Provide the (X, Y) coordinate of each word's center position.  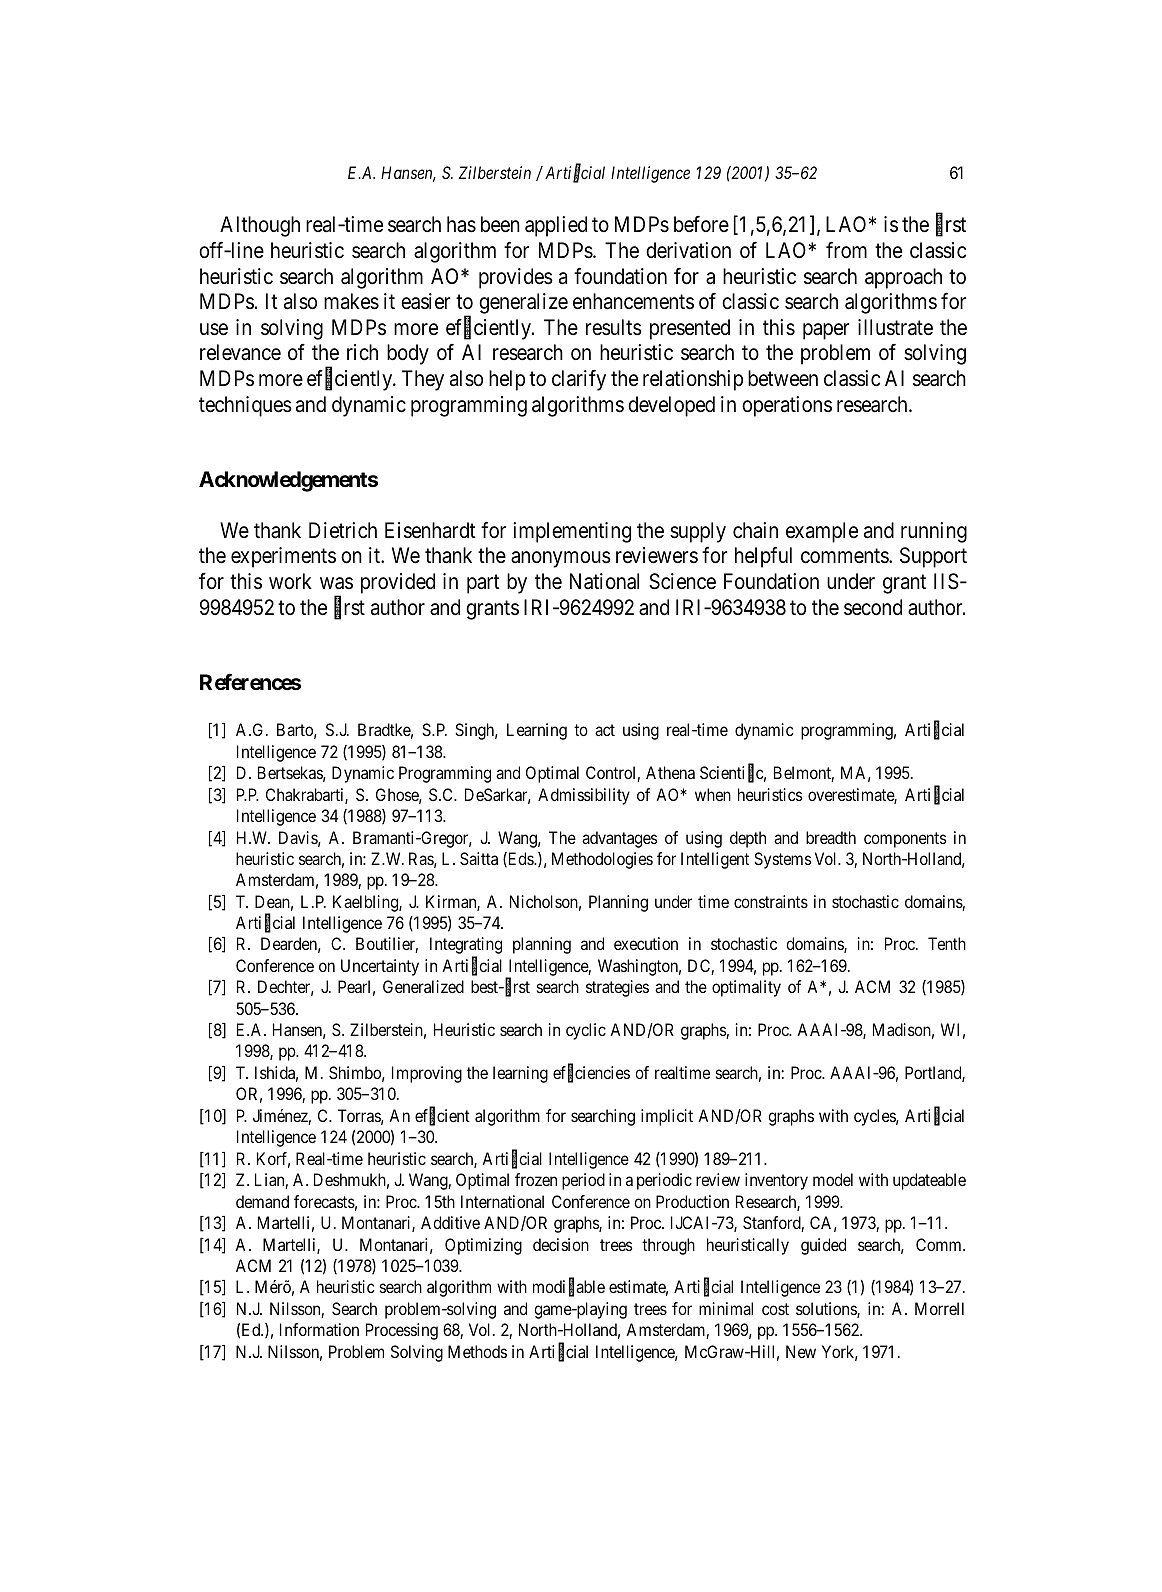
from (846, 249)
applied (556, 226)
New (801, 1351)
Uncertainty (380, 967)
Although (260, 226)
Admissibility (584, 796)
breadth (831, 837)
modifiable (569, 1288)
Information (319, 1329)
